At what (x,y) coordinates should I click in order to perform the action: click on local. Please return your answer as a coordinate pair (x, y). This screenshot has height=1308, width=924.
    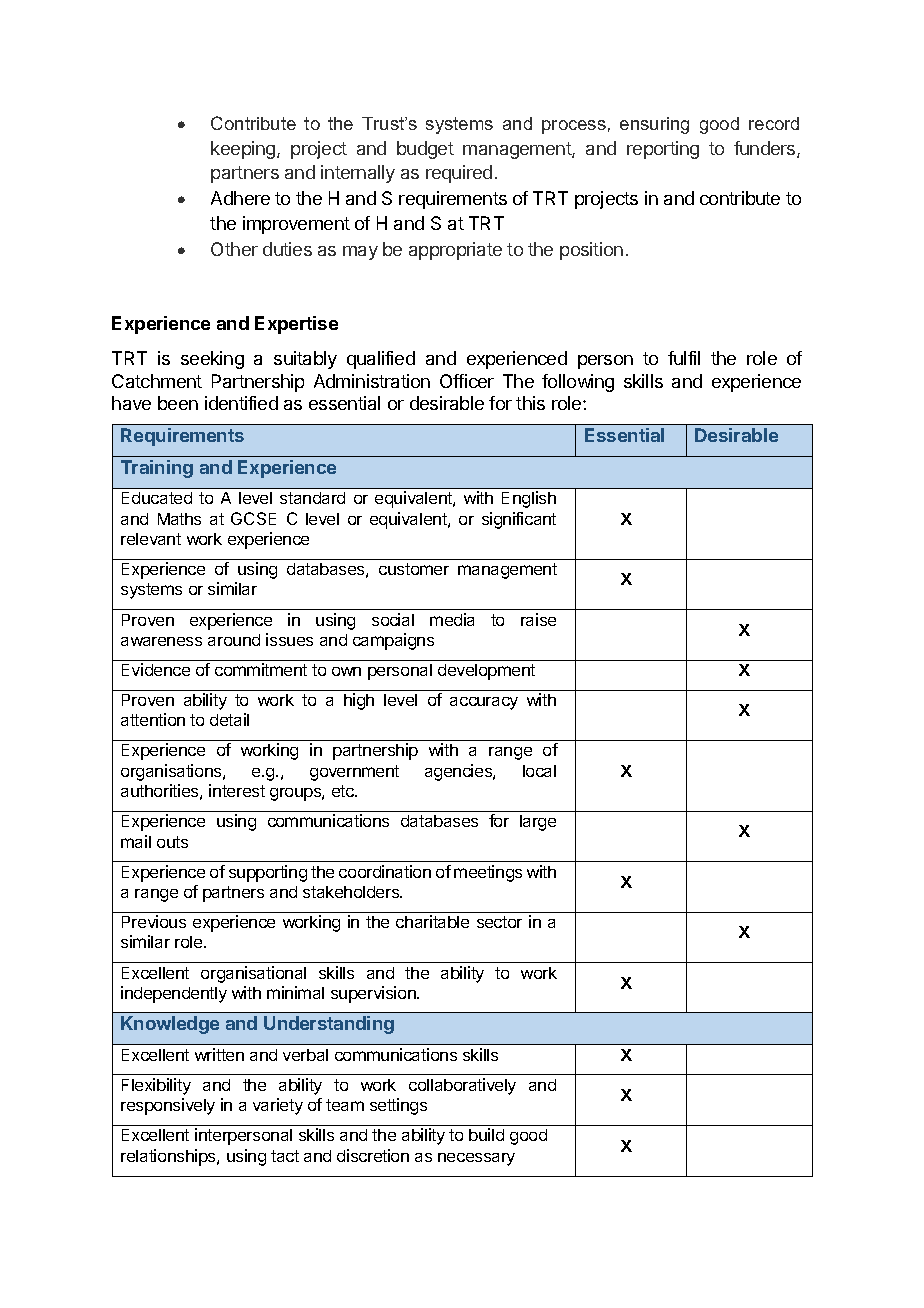
    Looking at the image, I should click on (539, 771).
